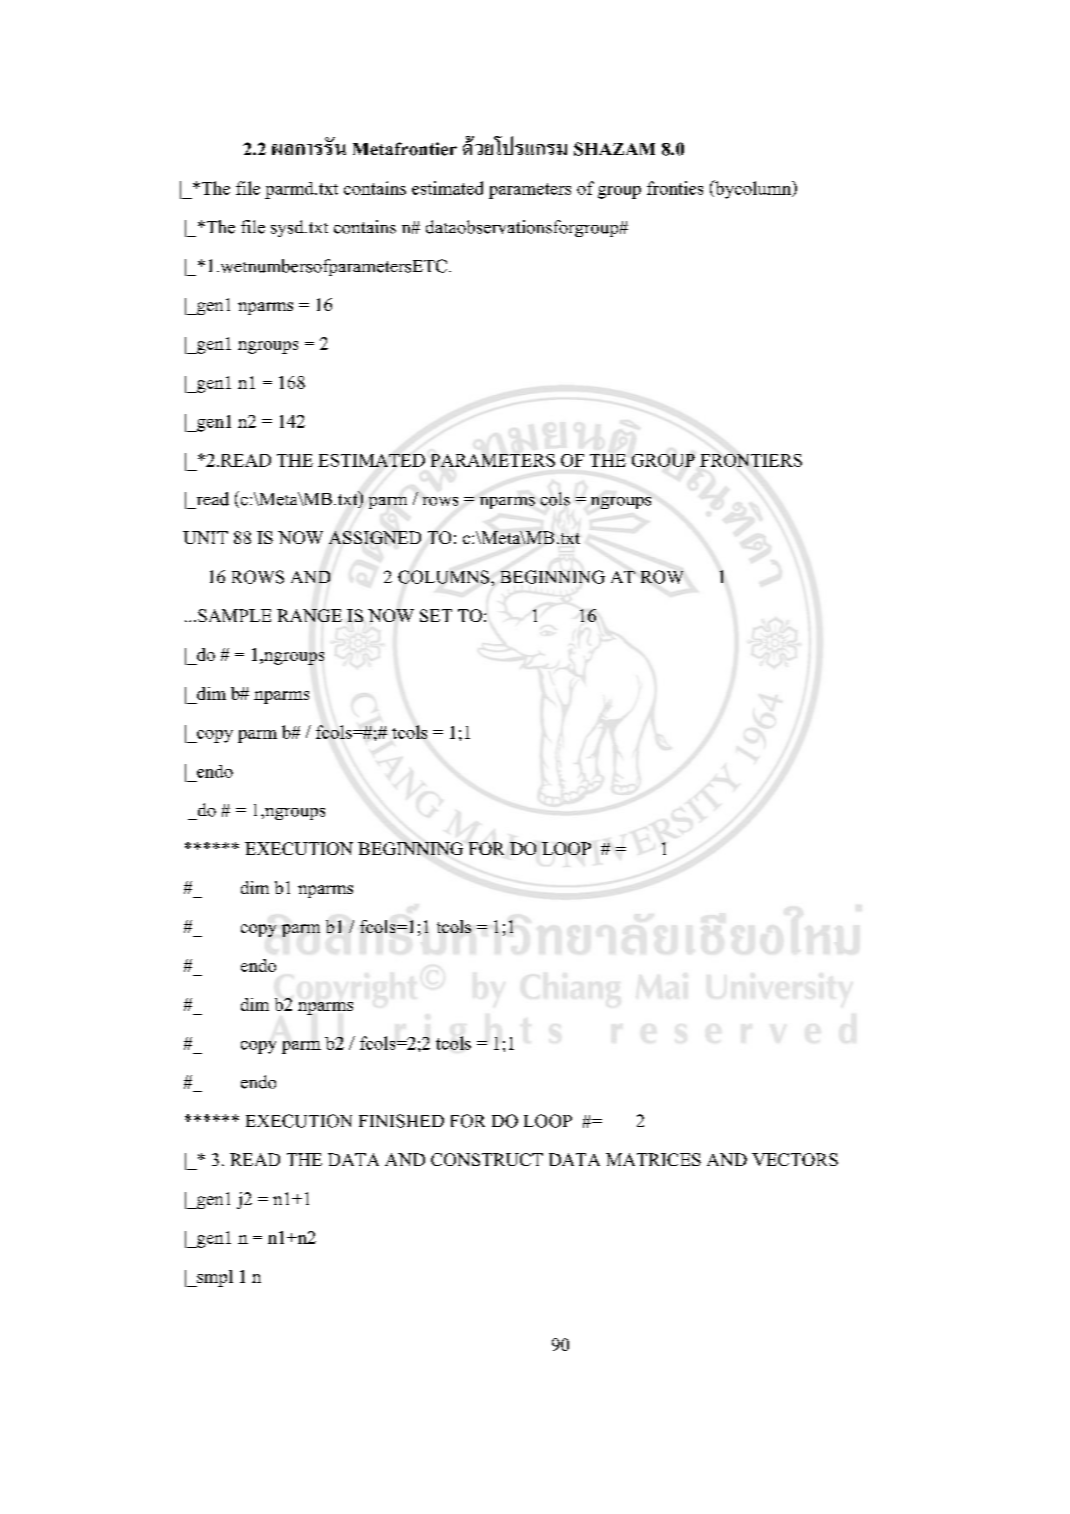 The height and width of the document is (1514, 1070). What do you see at coordinates (234, 615) in the document?
I see `SAMPLE` at bounding box center [234, 615].
